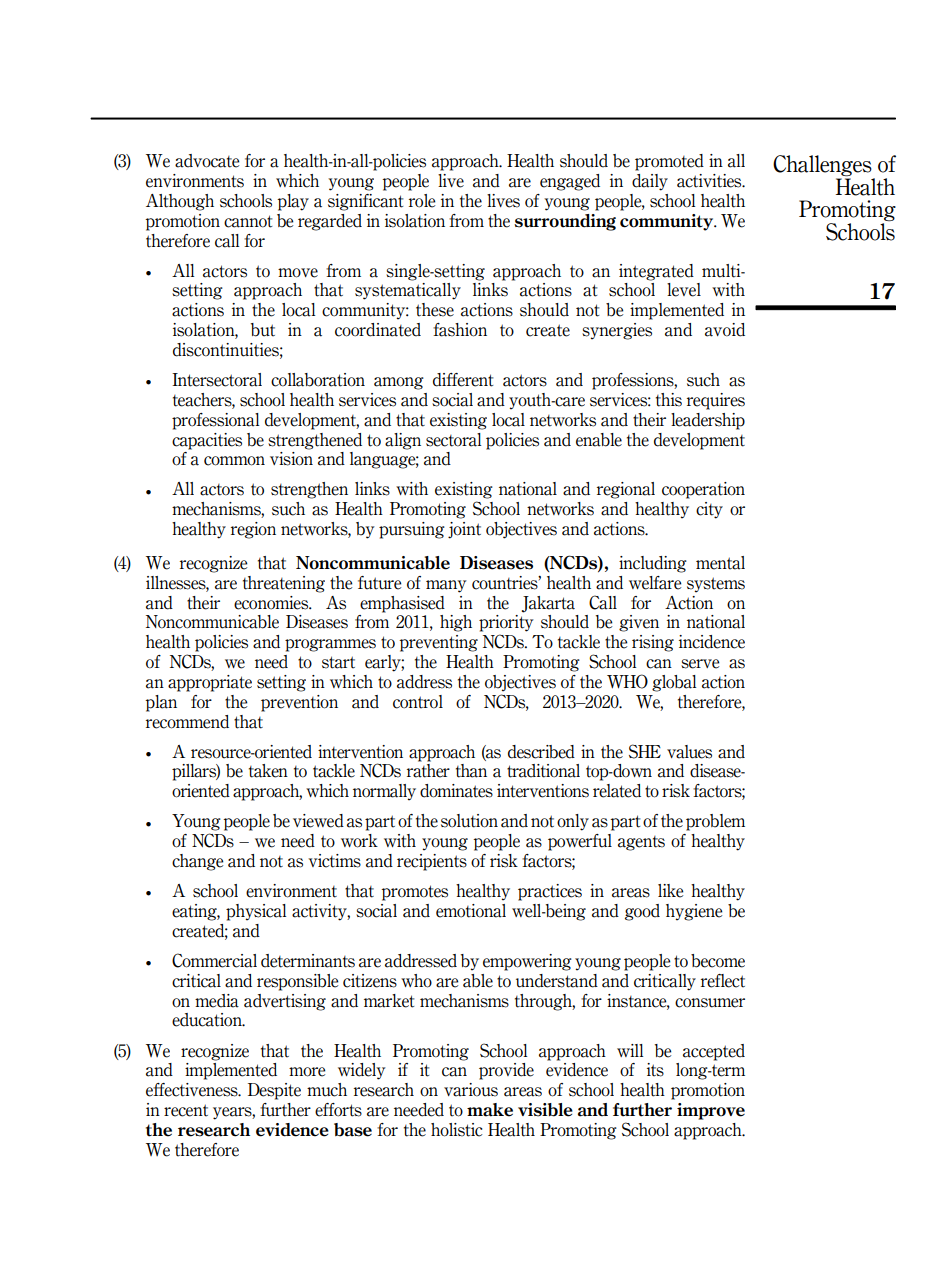  I want to click on priority, so click(506, 623).
